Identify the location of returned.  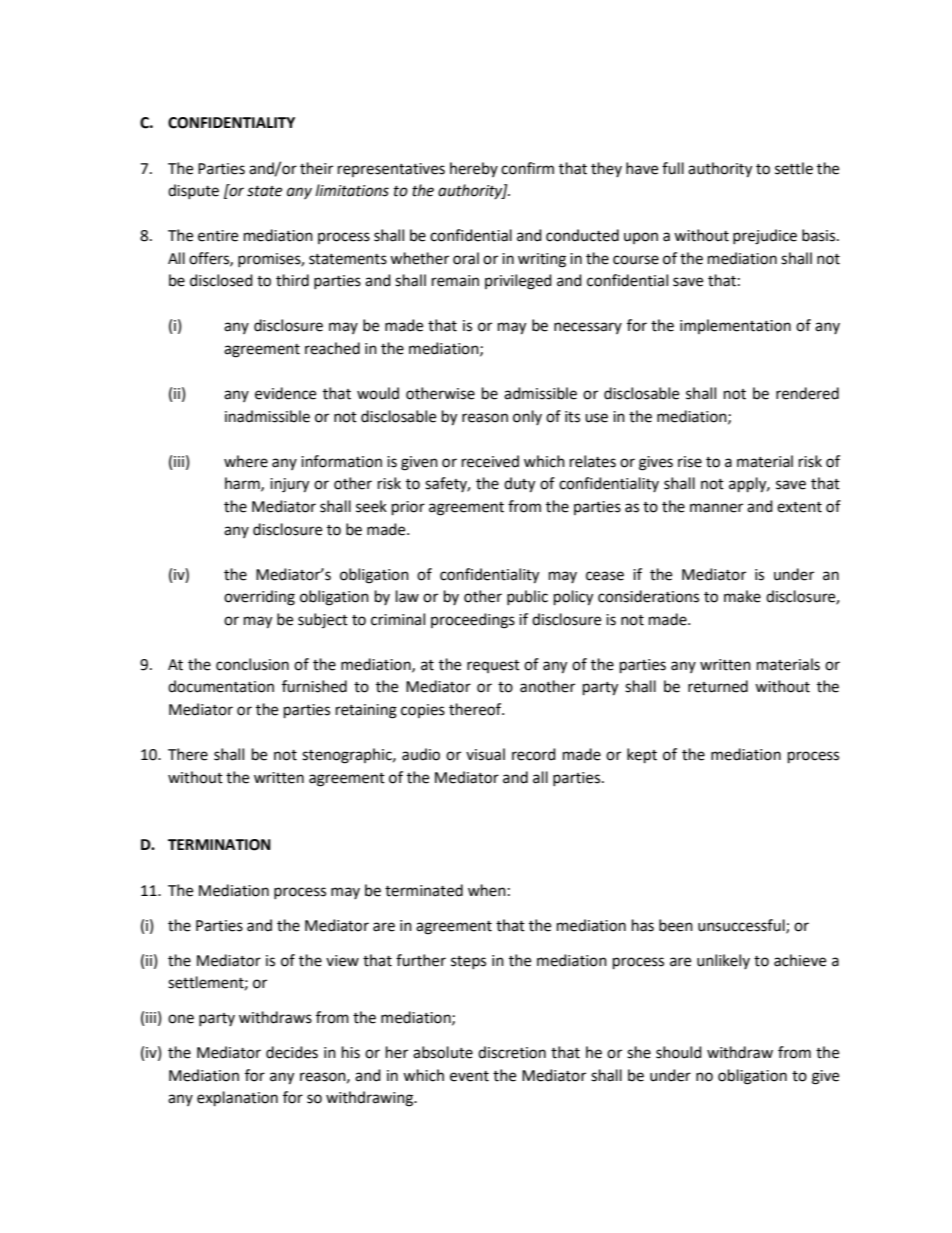
(718, 686).
